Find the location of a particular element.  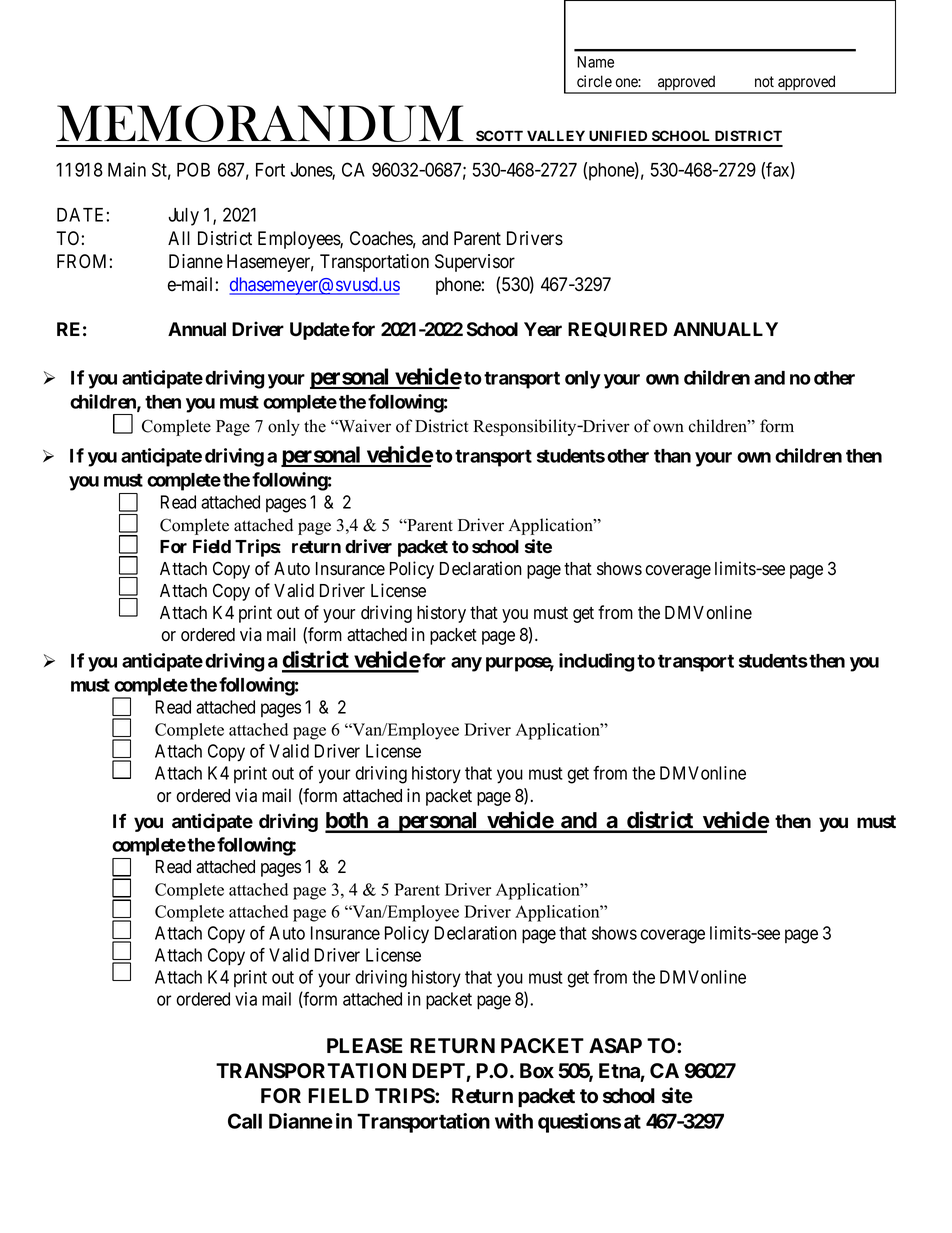

Year is located at coordinates (543, 329).
